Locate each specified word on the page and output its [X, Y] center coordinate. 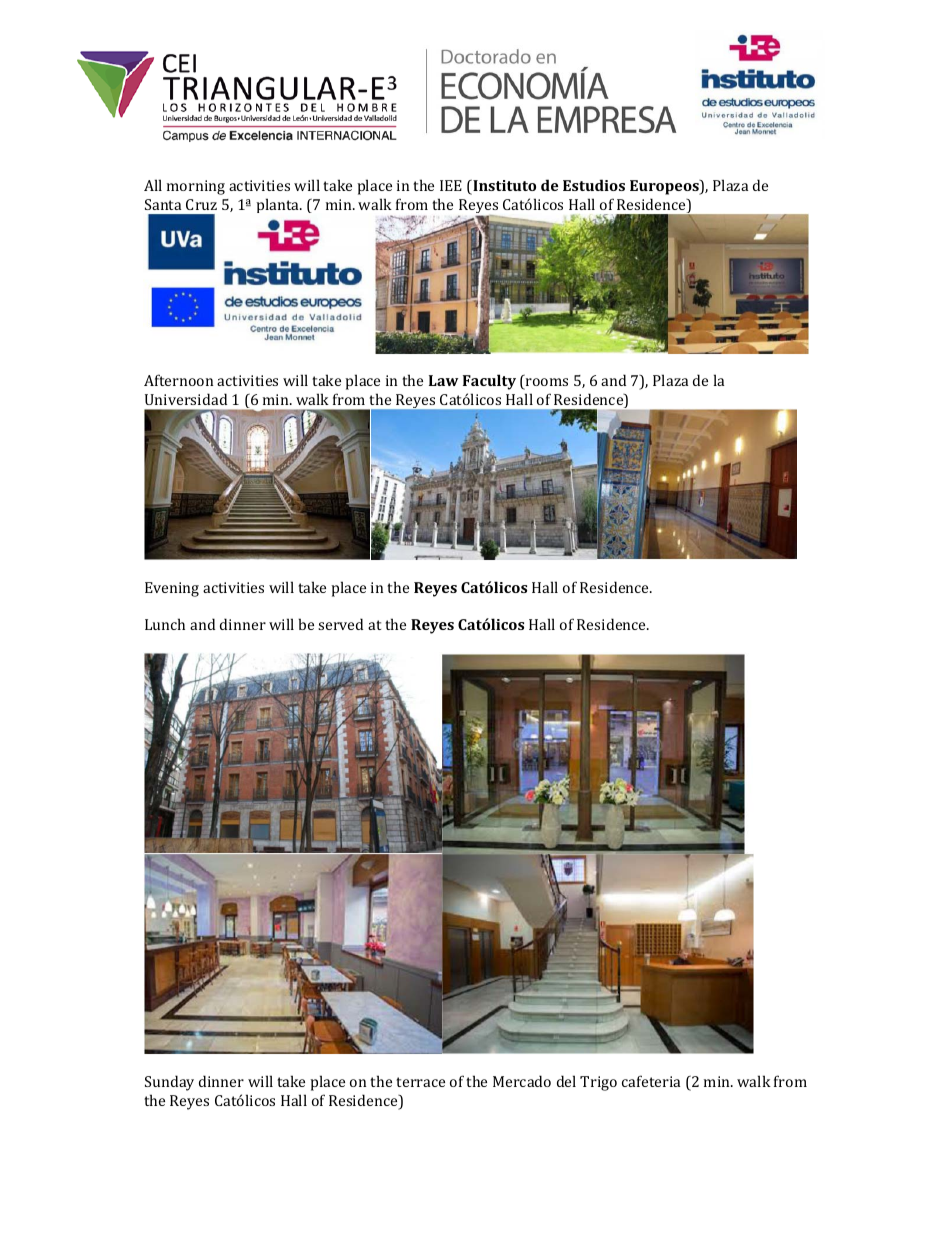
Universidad [186, 399]
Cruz [201, 204]
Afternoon [178, 380]
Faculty [489, 382]
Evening [172, 589]
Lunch [165, 624]
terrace [420, 1082]
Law [443, 380]
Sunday [169, 1083]
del [566, 1081]
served [340, 624]
